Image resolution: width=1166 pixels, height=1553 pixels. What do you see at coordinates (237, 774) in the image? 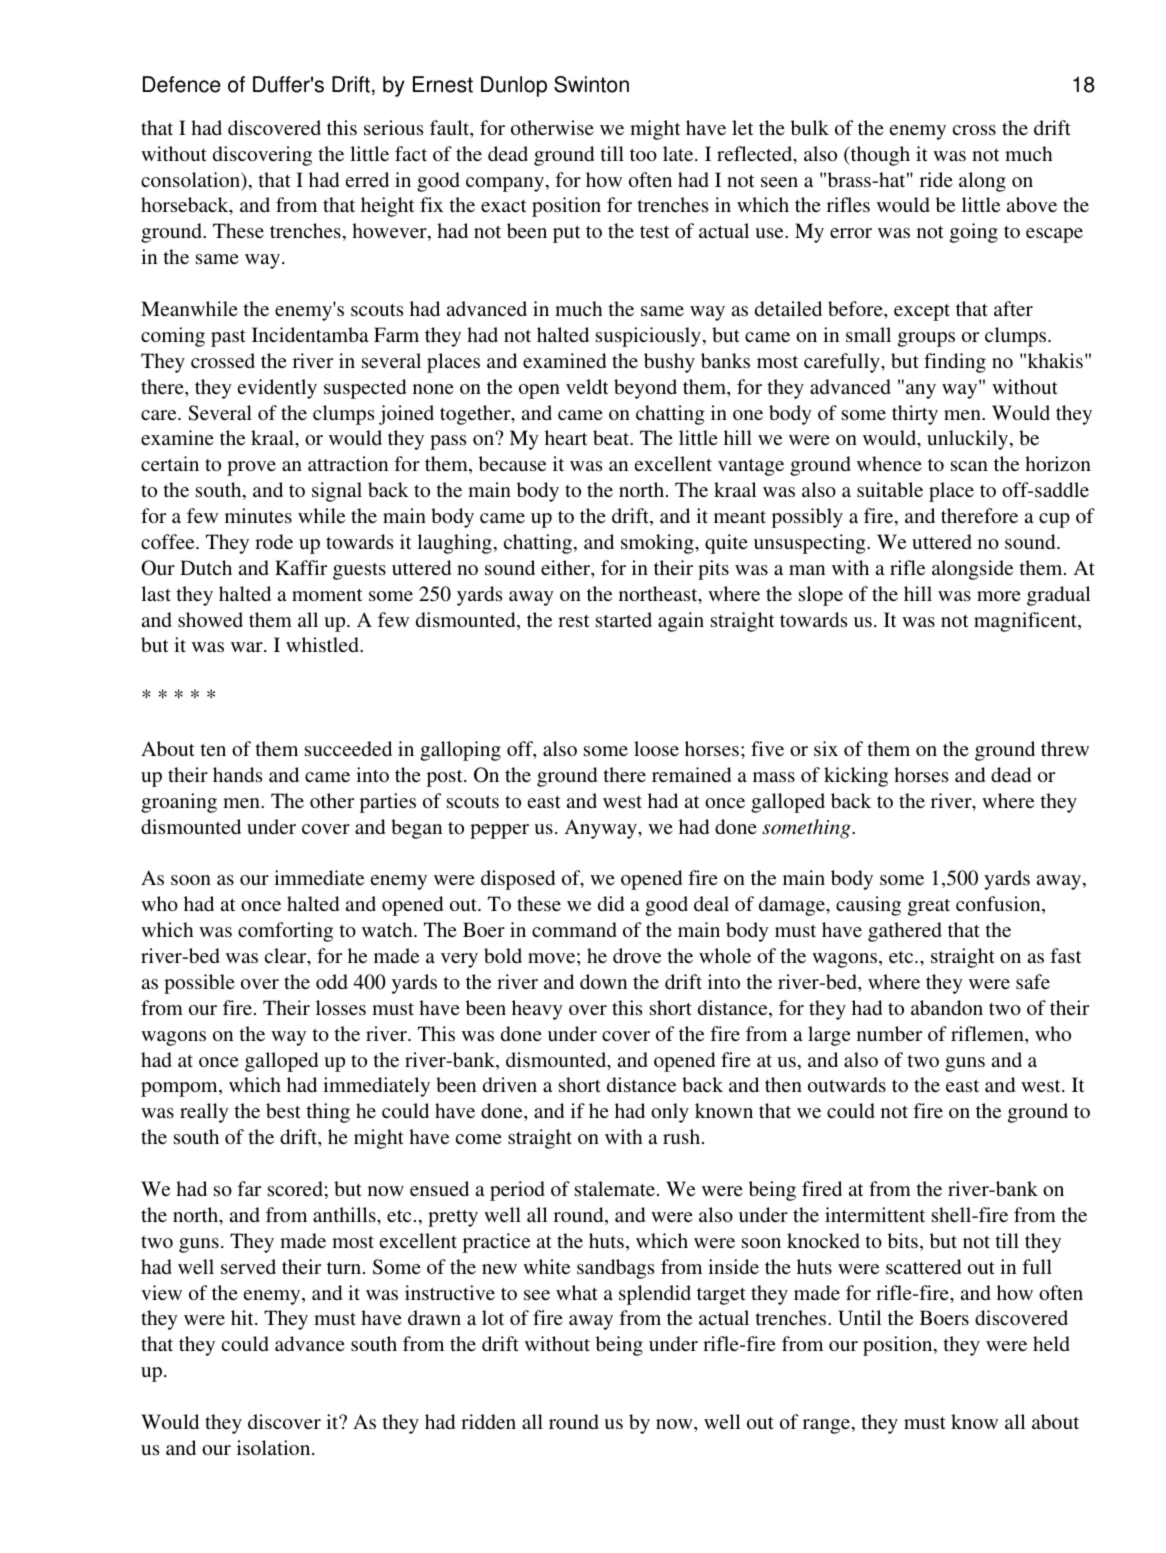
I see `hands` at bounding box center [237, 774].
